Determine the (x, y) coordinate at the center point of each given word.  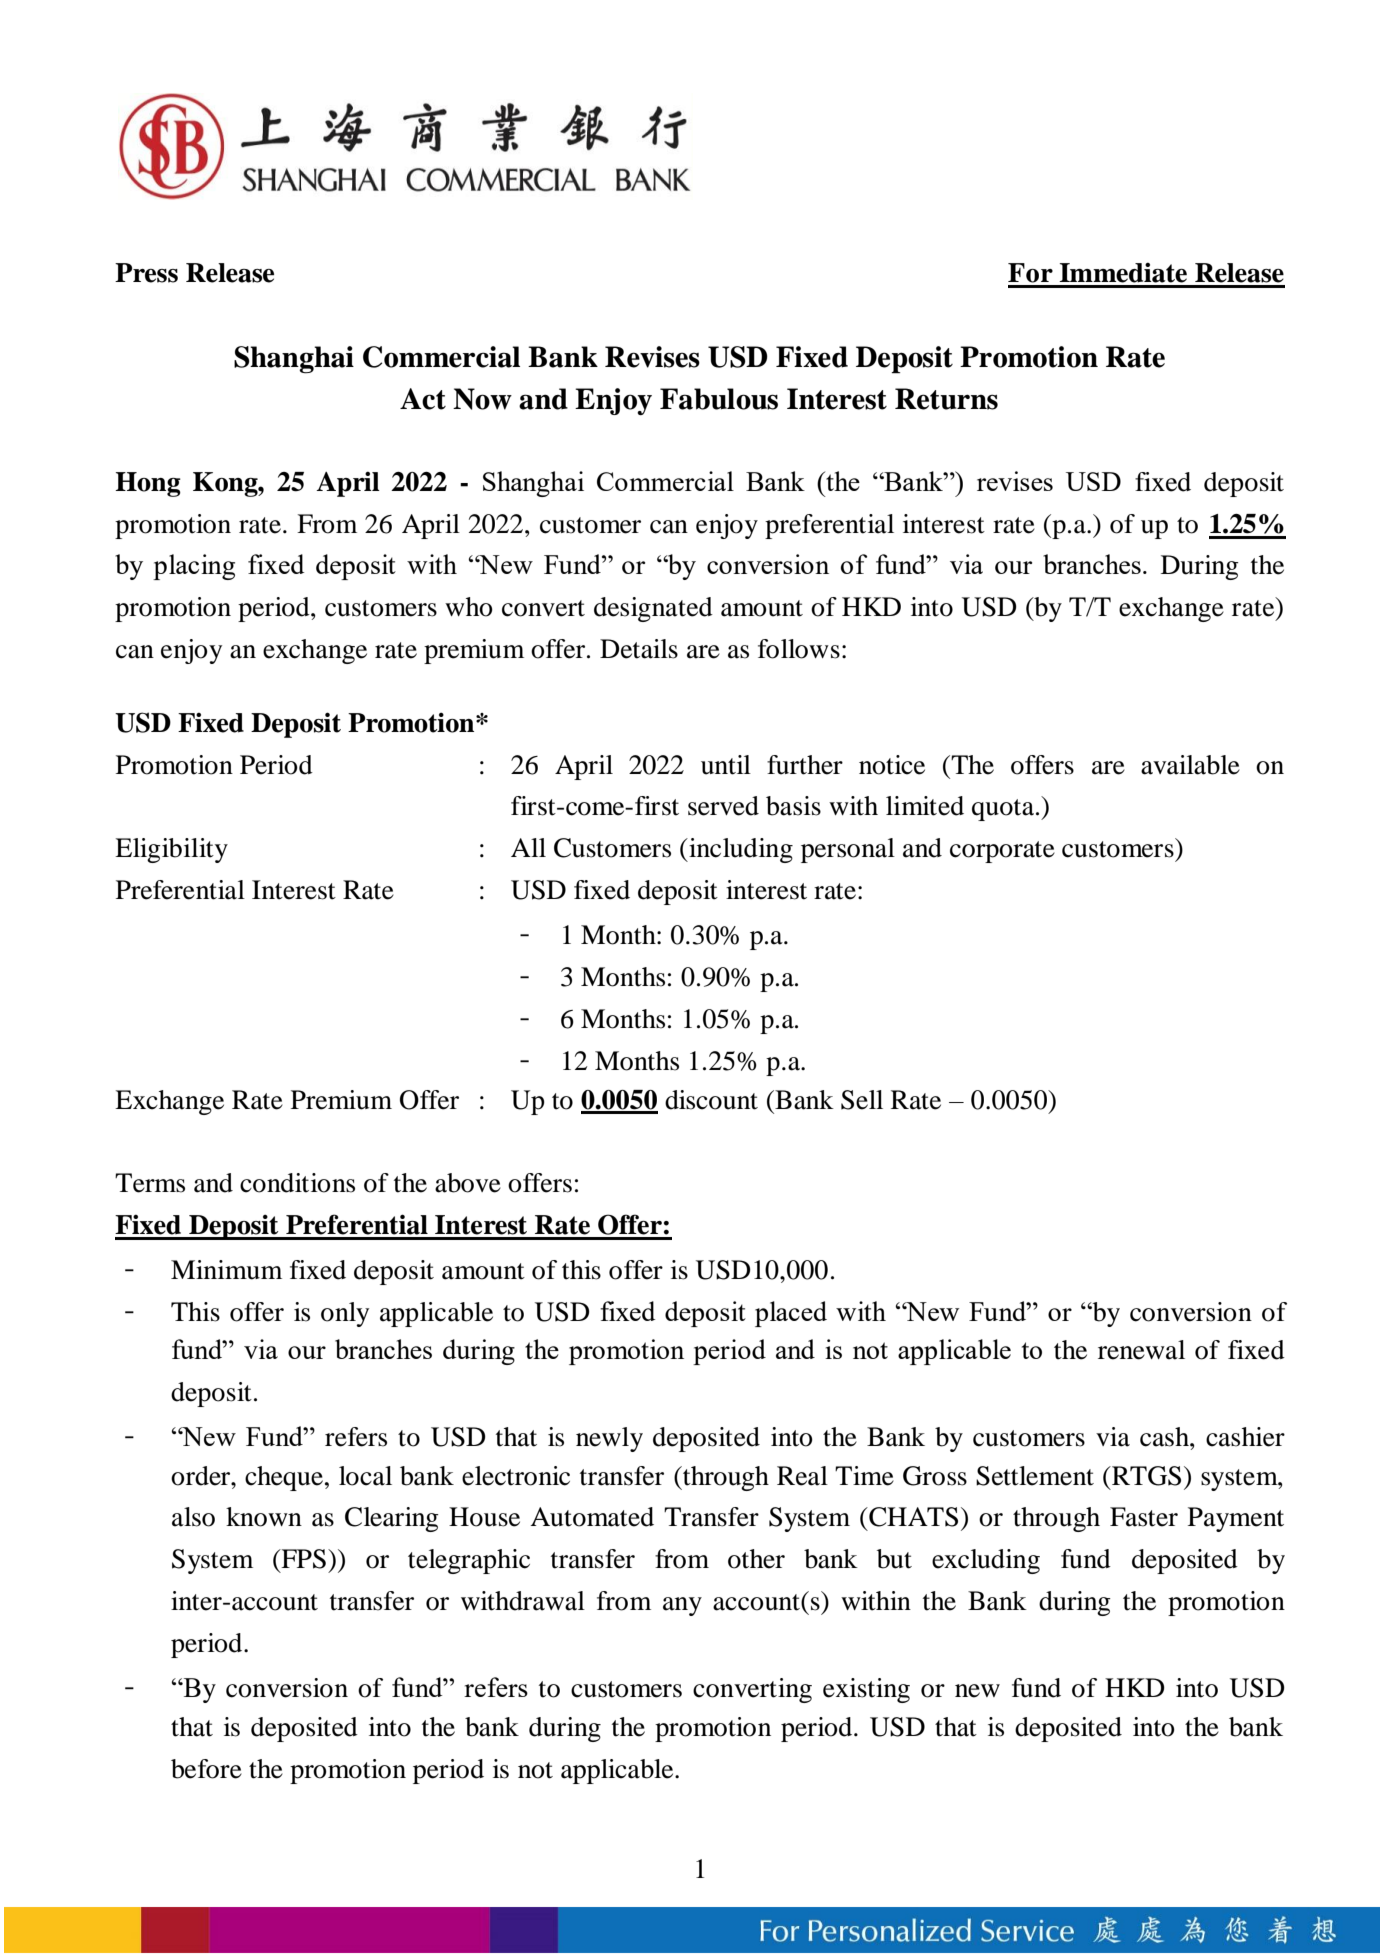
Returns (946, 399)
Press (146, 273)
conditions (297, 1183)
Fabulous (719, 399)
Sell (862, 1100)
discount (711, 1100)
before (206, 1769)
